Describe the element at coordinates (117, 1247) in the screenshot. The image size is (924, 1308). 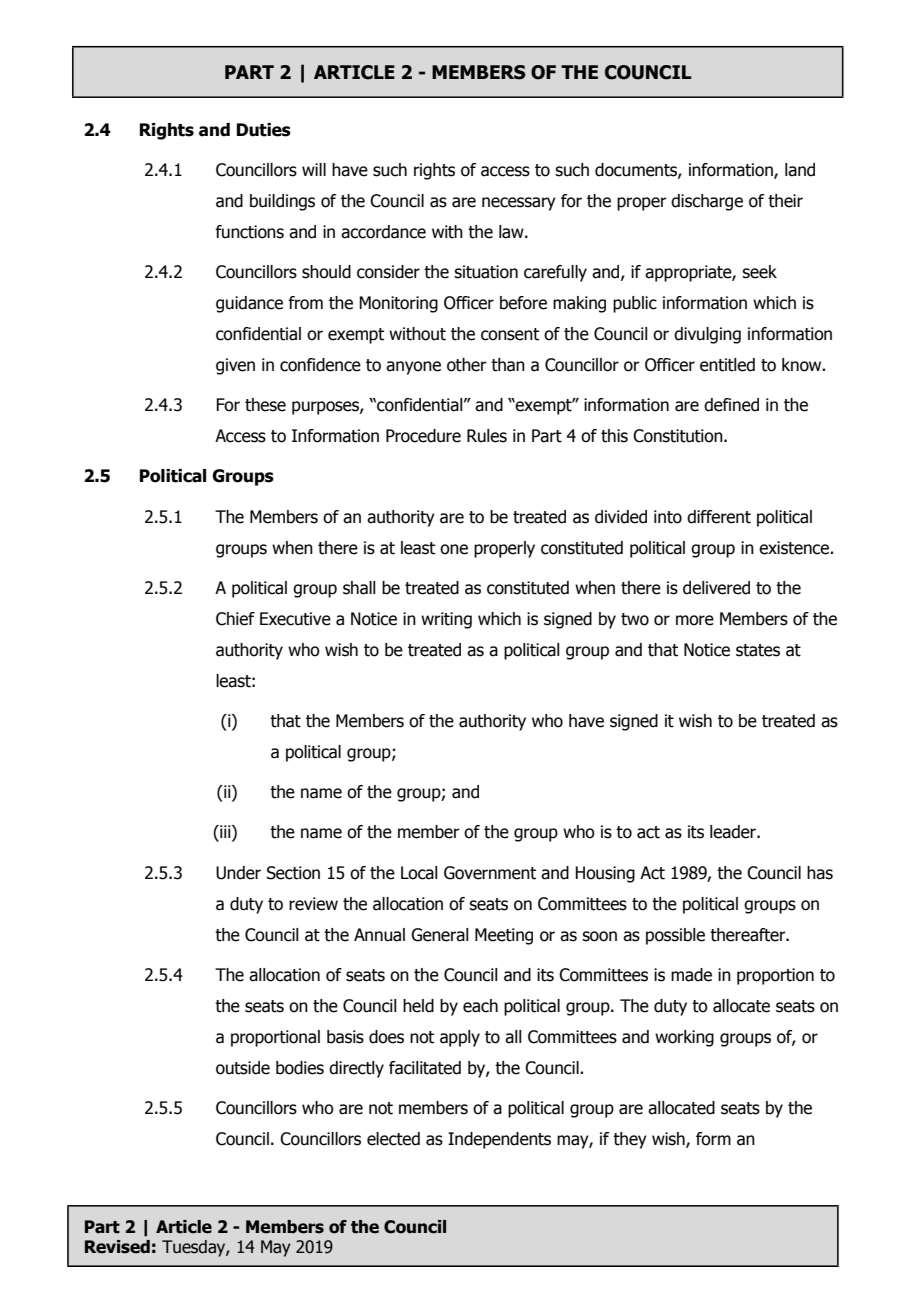
I see `Revised` at that location.
